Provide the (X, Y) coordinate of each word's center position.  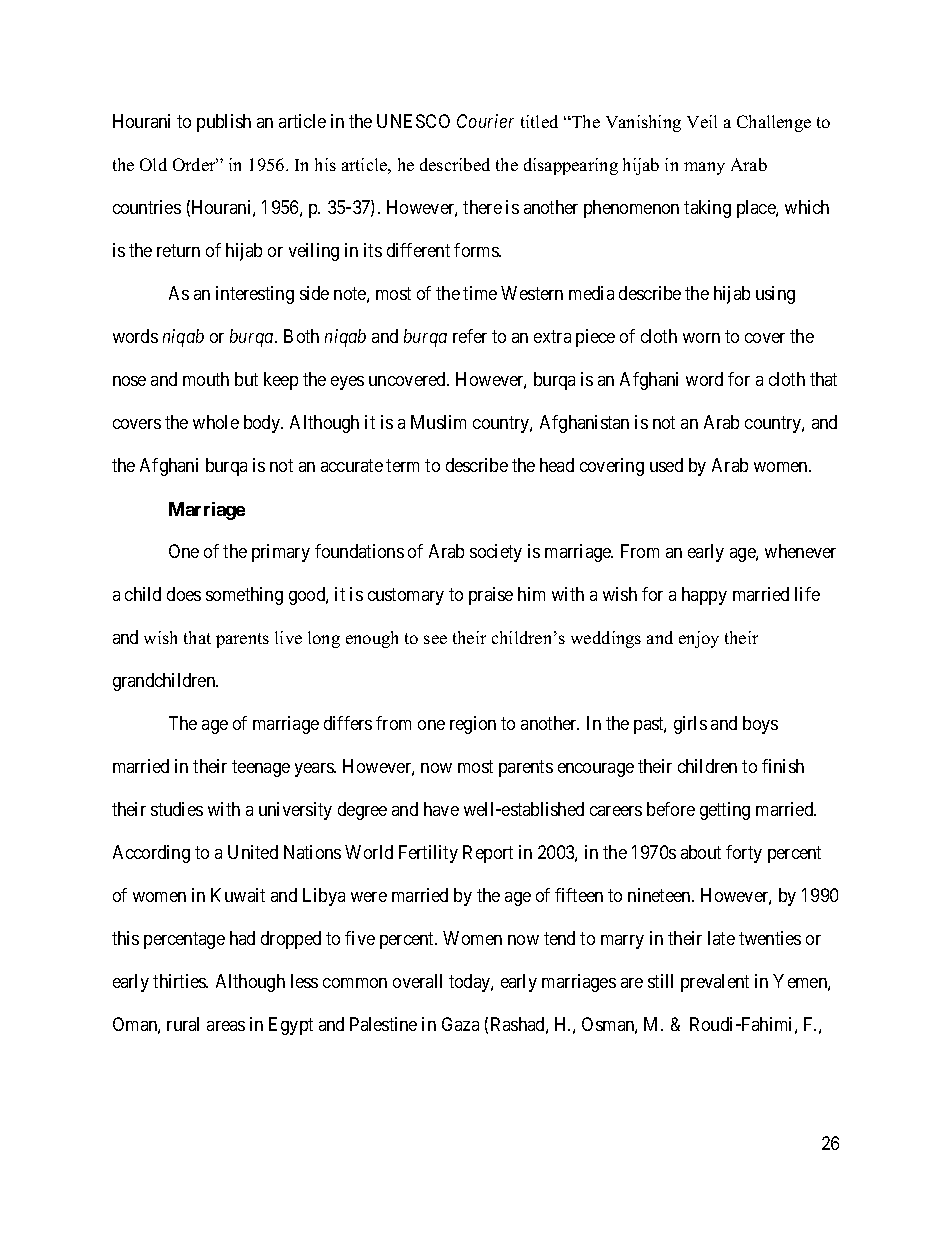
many (704, 168)
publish (224, 123)
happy (704, 596)
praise (491, 596)
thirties (180, 981)
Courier (485, 121)
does (184, 594)
